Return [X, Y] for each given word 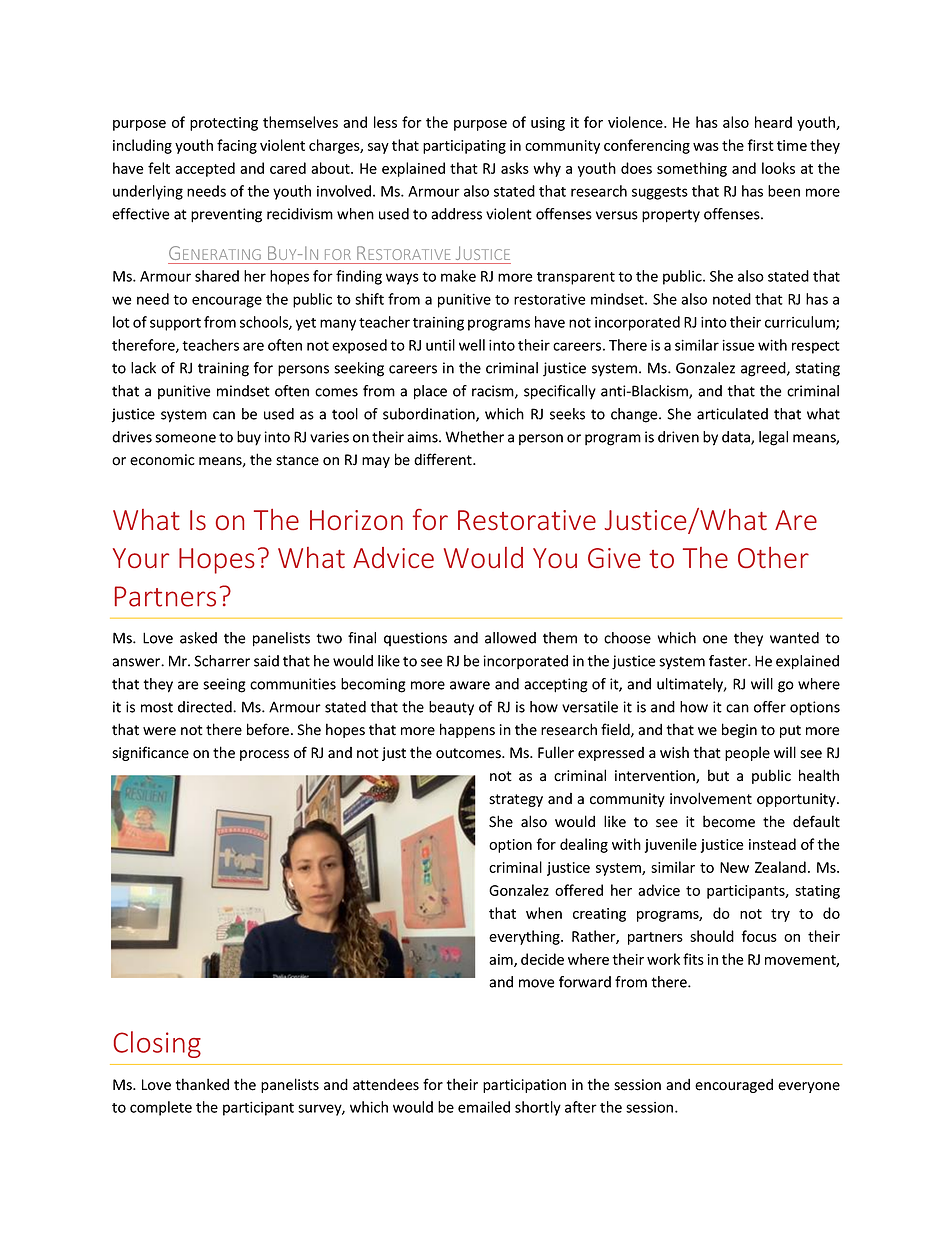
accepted [205, 169]
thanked [202, 1084]
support [175, 324]
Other [773, 557]
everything [525, 937]
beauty [451, 708]
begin [739, 730]
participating [464, 147]
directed [206, 707]
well [472, 345]
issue [738, 345]
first [760, 145]
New [734, 867]
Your [141, 558]
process [264, 755]
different [444, 459]
